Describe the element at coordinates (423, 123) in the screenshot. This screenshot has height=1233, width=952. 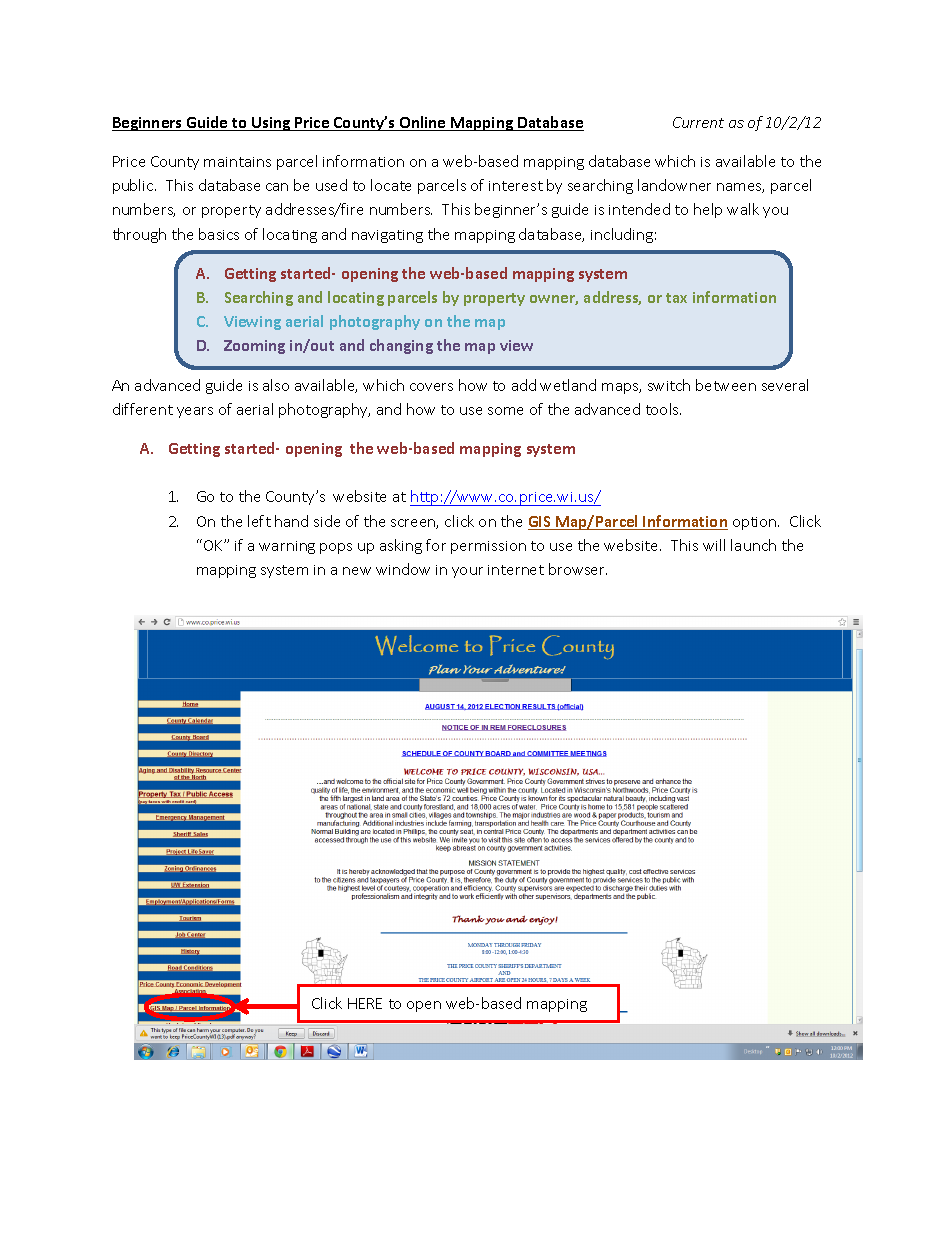
I see `Online` at that location.
